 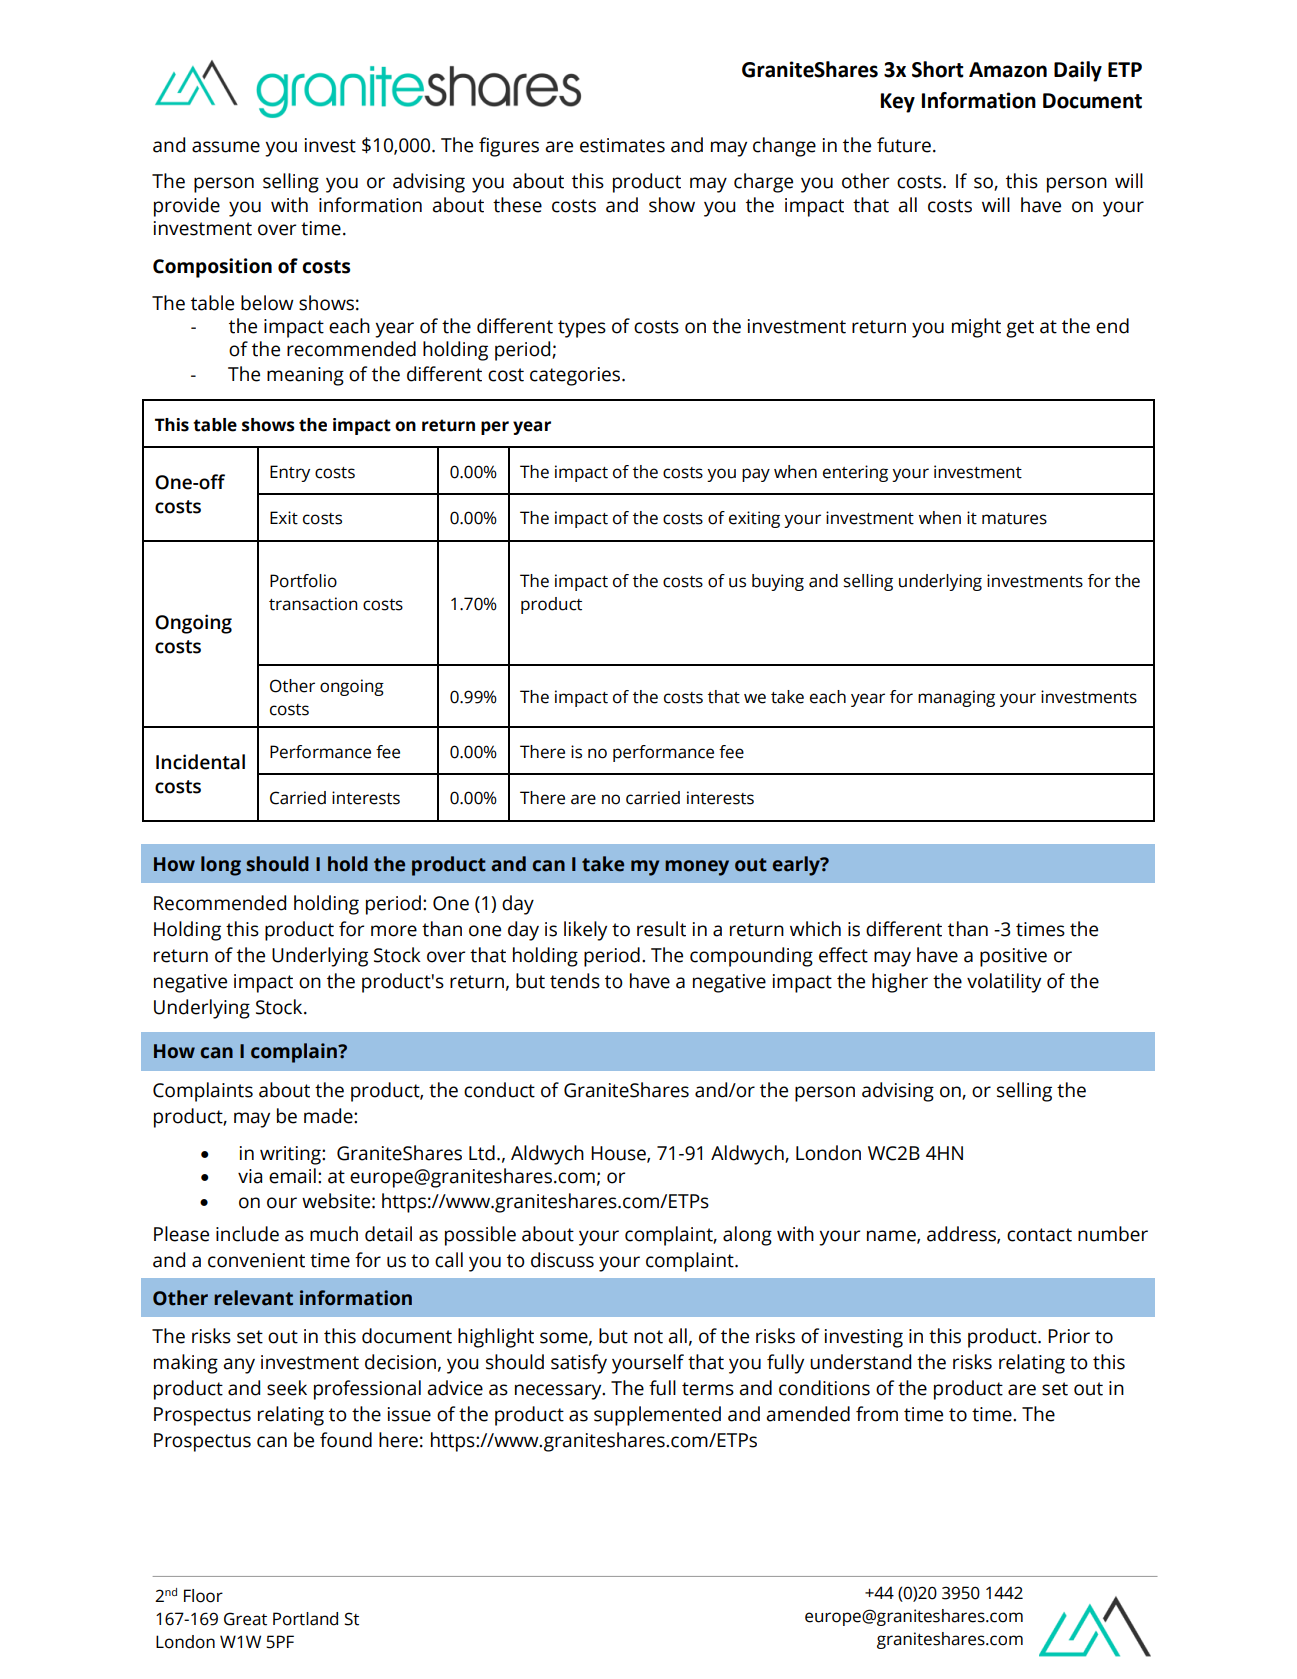 What do you see at coordinates (226, 147) in the screenshot?
I see `assume` at bounding box center [226, 147].
